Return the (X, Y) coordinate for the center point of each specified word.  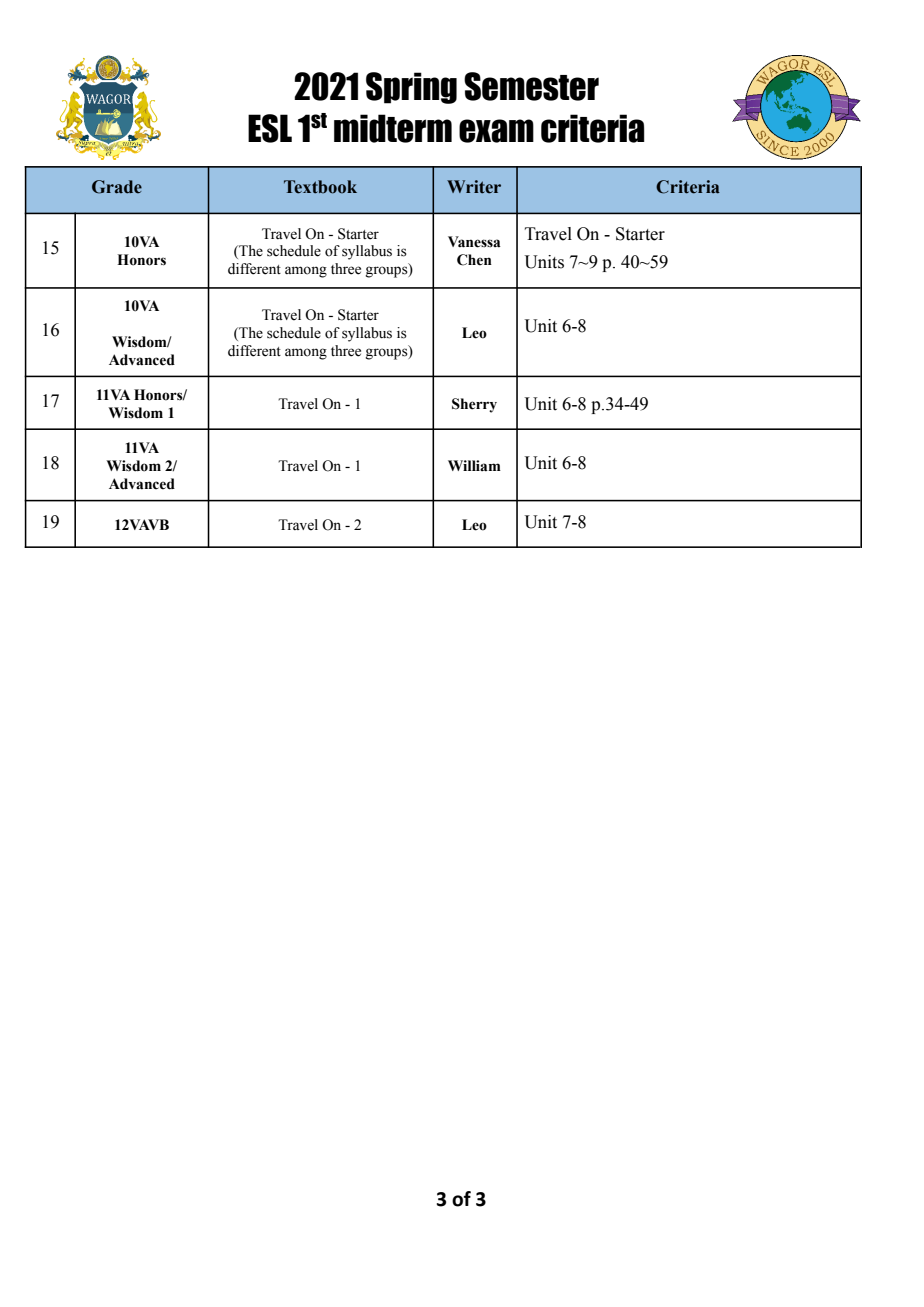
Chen (474, 260)
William (474, 466)
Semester (531, 86)
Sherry (474, 405)
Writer (474, 187)
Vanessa (474, 242)
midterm (393, 128)
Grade (117, 187)
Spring (411, 88)
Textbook (320, 187)
